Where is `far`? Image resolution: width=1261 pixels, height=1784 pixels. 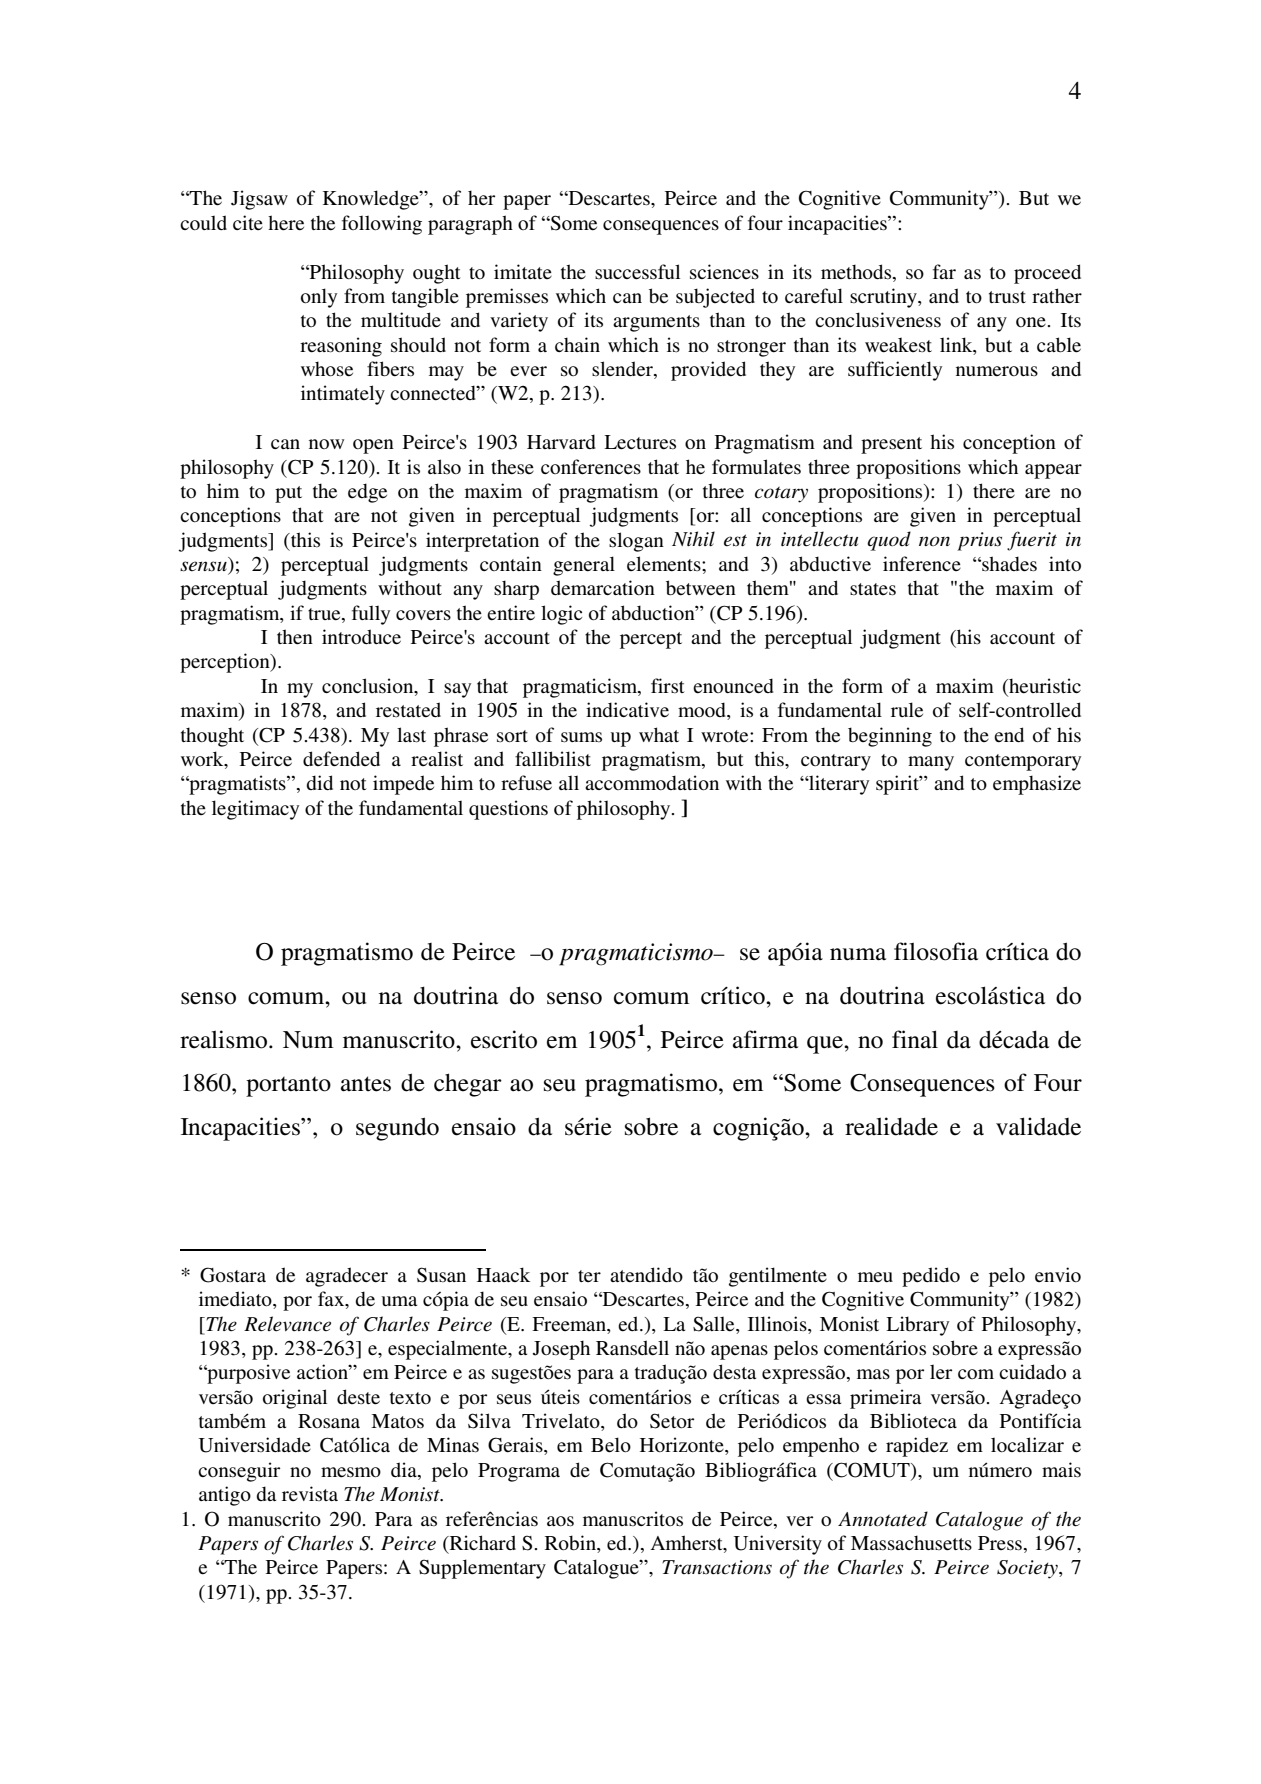
far is located at coordinates (944, 271).
